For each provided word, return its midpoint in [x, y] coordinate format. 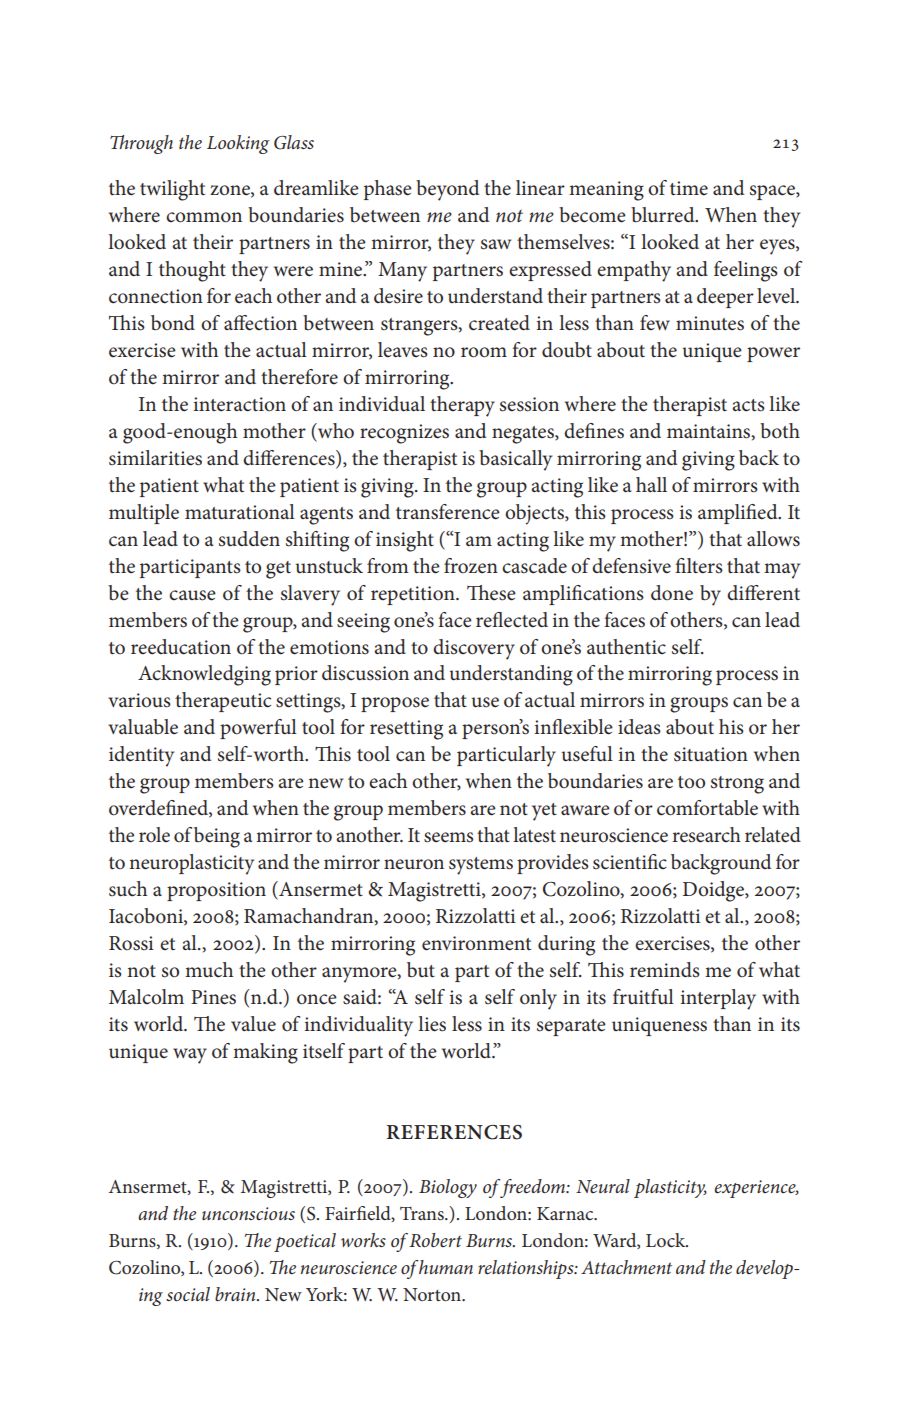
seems [448, 837]
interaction [239, 404]
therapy [462, 406]
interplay [718, 999]
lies [432, 1024]
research [706, 835]
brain [236, 1294]
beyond [447, 190]
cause [192, 595]
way [190, 1056]
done [672, 593]
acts [748, 405]
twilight [172, 190]
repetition [414, 595]
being [217, 837]
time [689, 188]
